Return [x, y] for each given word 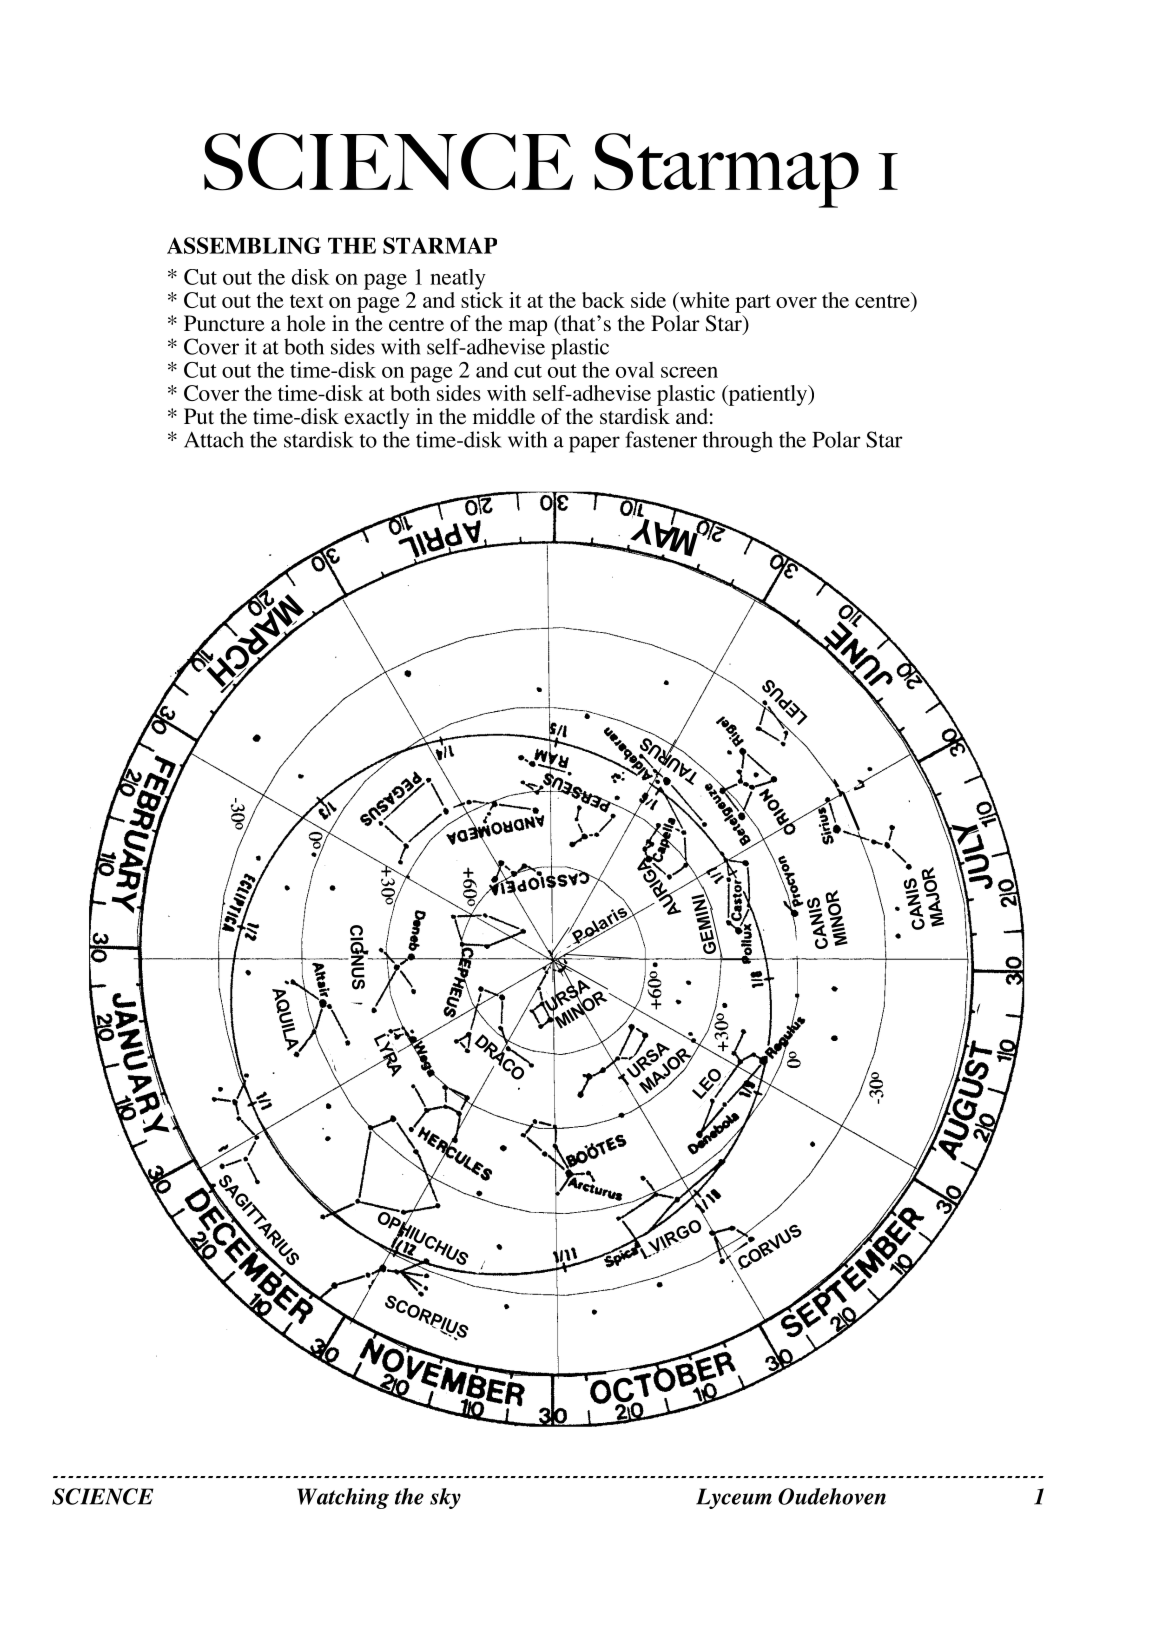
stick [482, 298]
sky [445, 1498]
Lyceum [734, 1498]
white [703, 301]
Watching [343, 1498]
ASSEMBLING [244, 245]
